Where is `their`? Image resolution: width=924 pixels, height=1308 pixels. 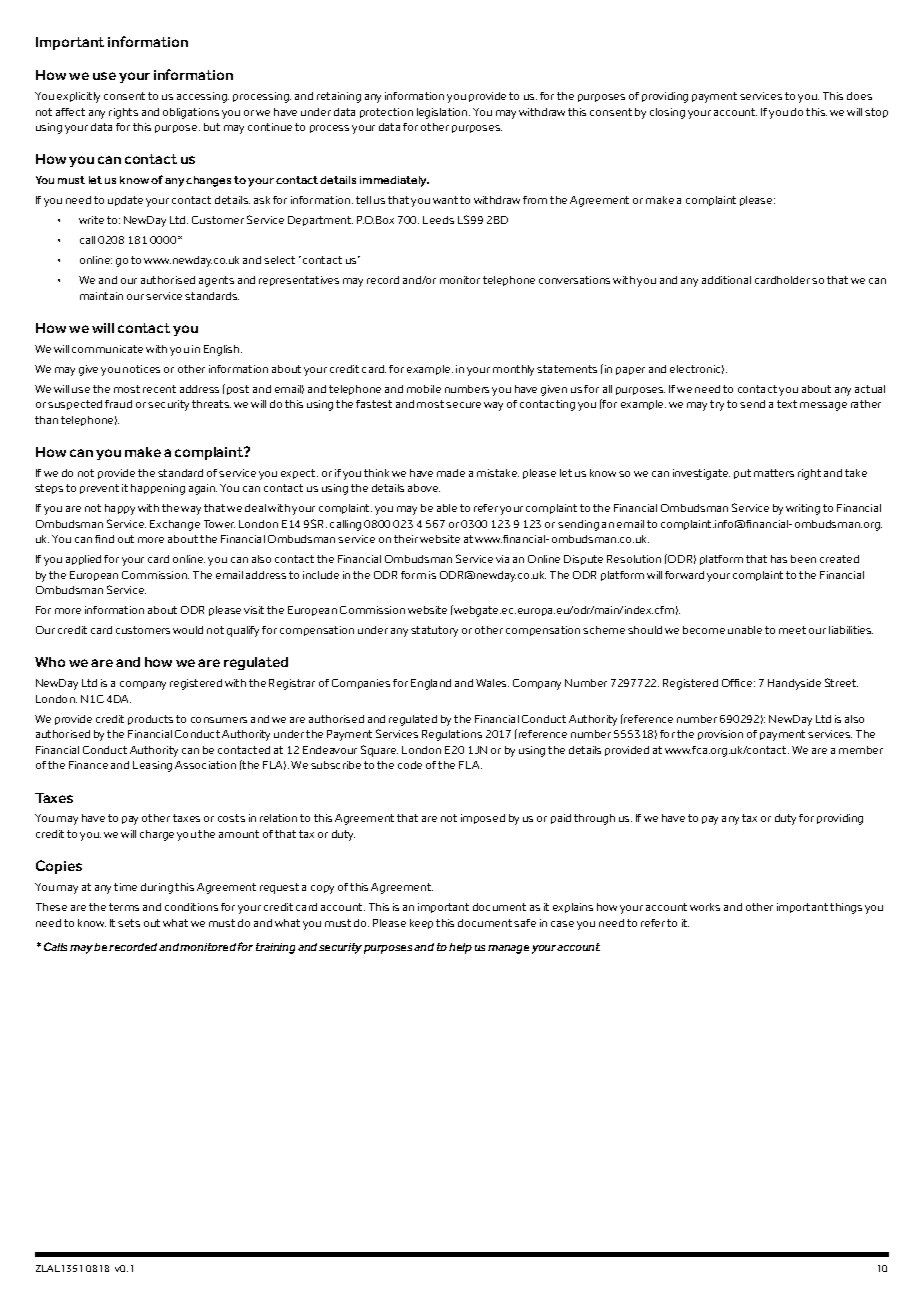 their is located at coordinates (406, 539).
